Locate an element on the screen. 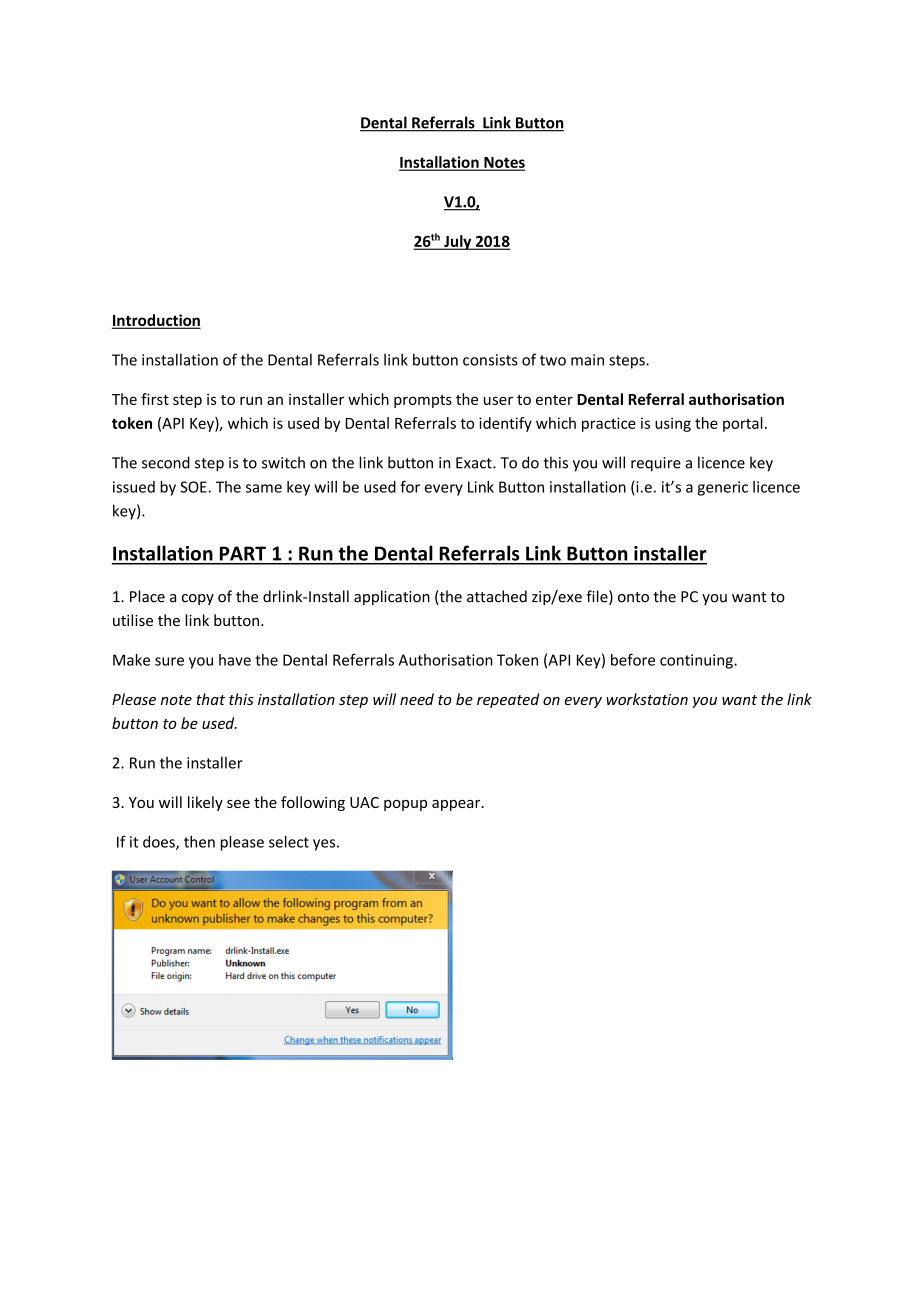 This screenshot has height=1308, width=924. application is located at coordinates (392, 597).
